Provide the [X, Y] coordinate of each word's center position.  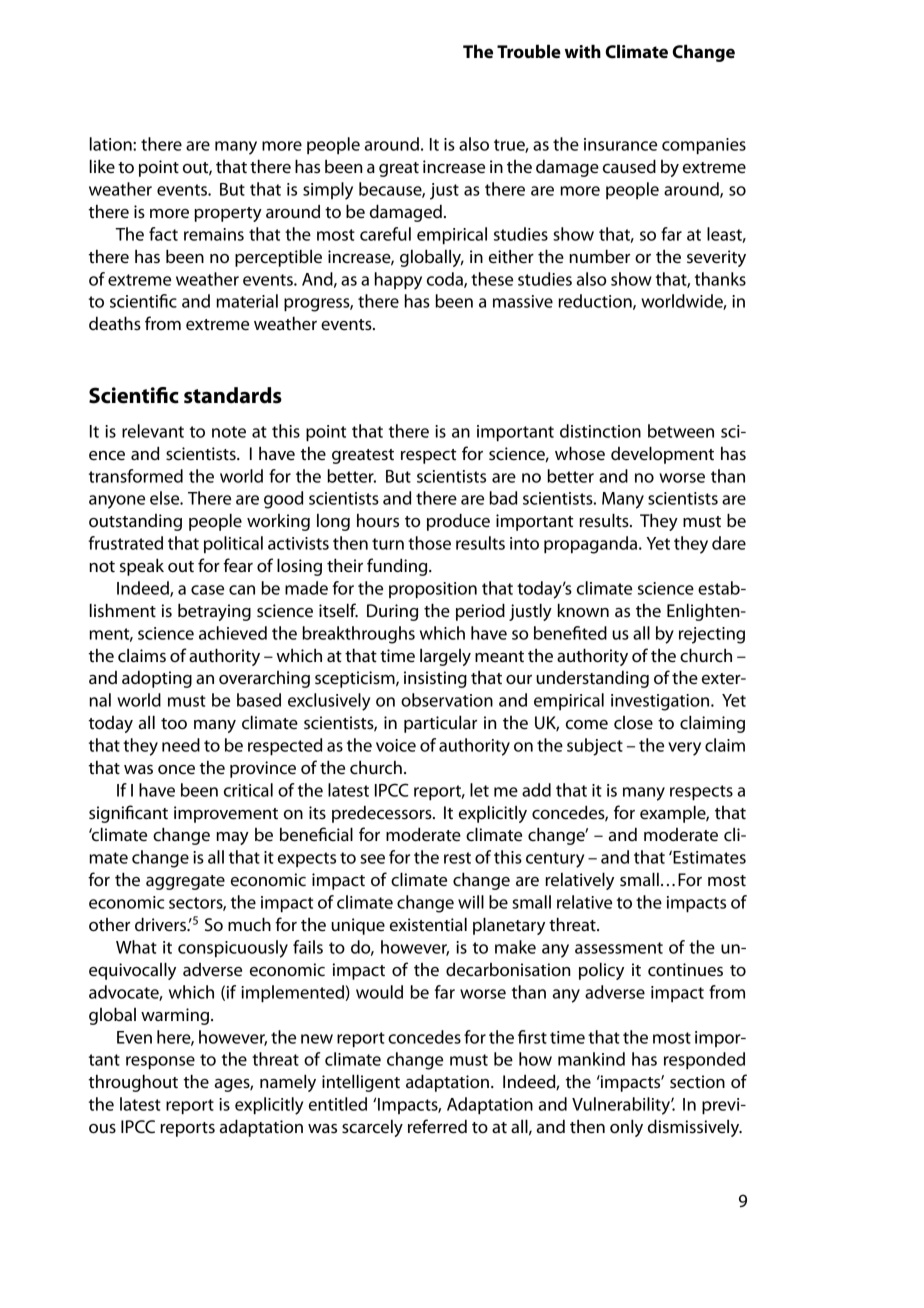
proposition [433, 590]
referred [437, 1126]
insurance [620, 144]
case [207, 590]
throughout [133, 1083]
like [102, 166]
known [583, 610]
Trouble [529, 51]
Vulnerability [622, 1106]
